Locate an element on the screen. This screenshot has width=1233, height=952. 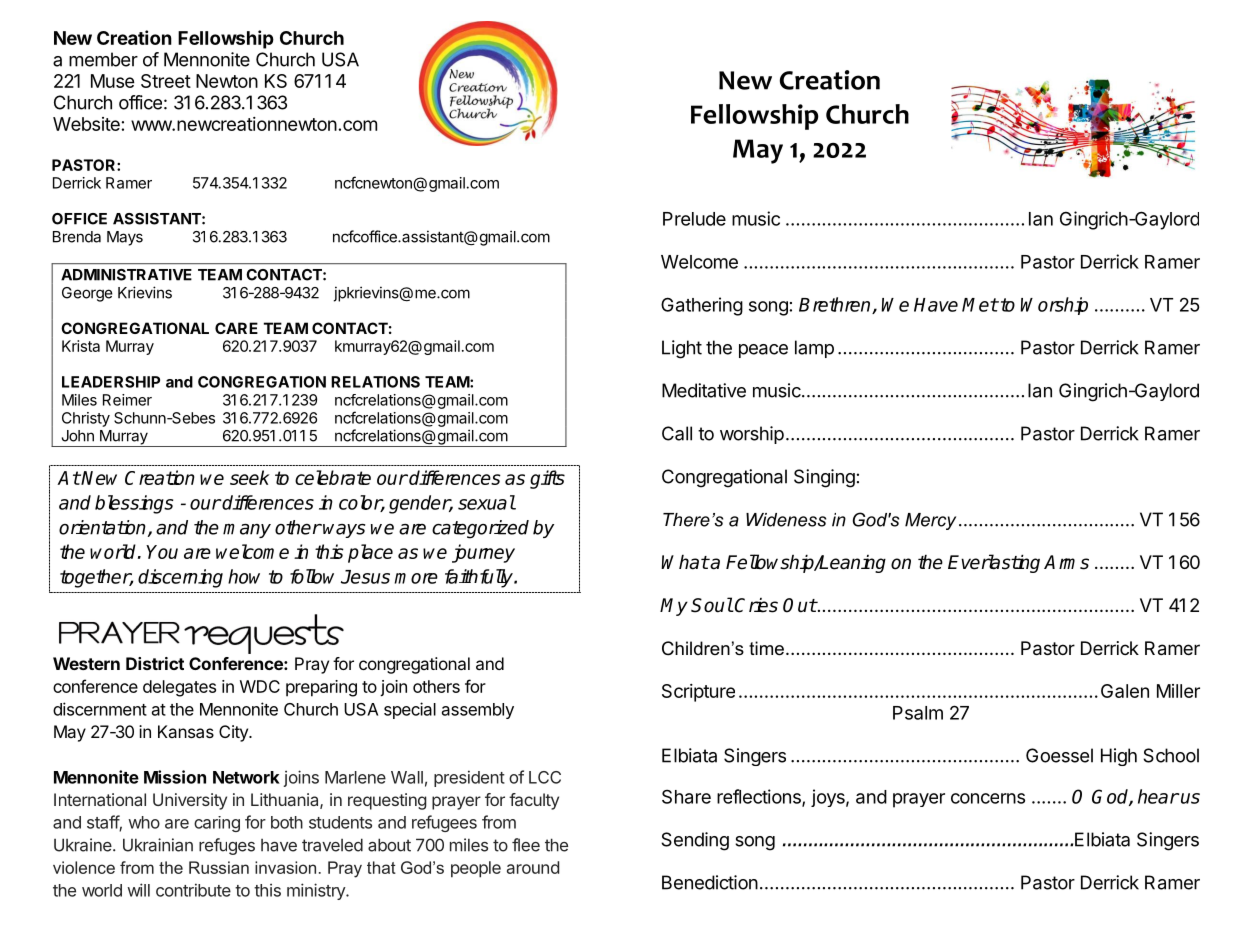
Sending is located at coordinates (695, 841).
